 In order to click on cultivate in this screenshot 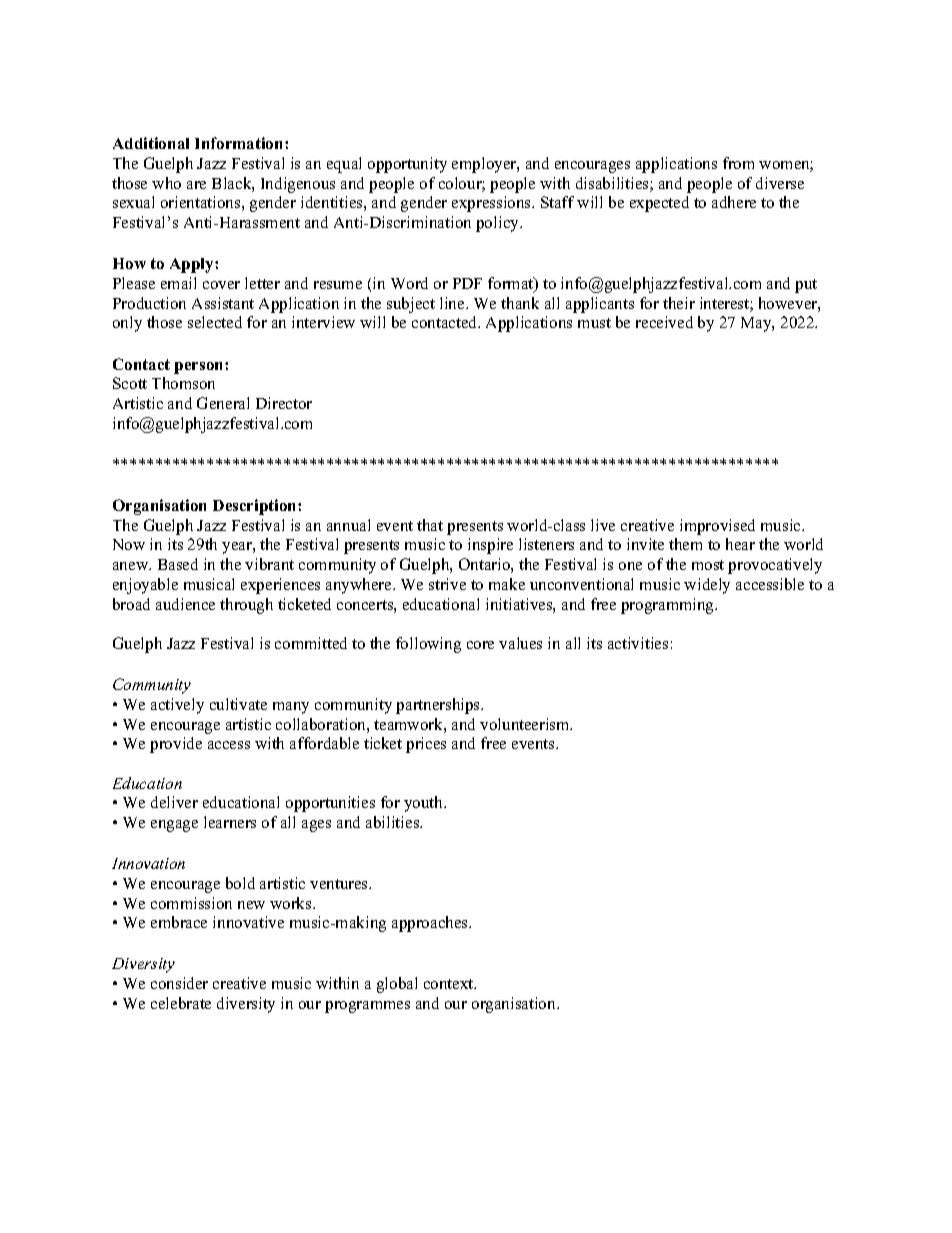, I will do `click(238, 704)`.
